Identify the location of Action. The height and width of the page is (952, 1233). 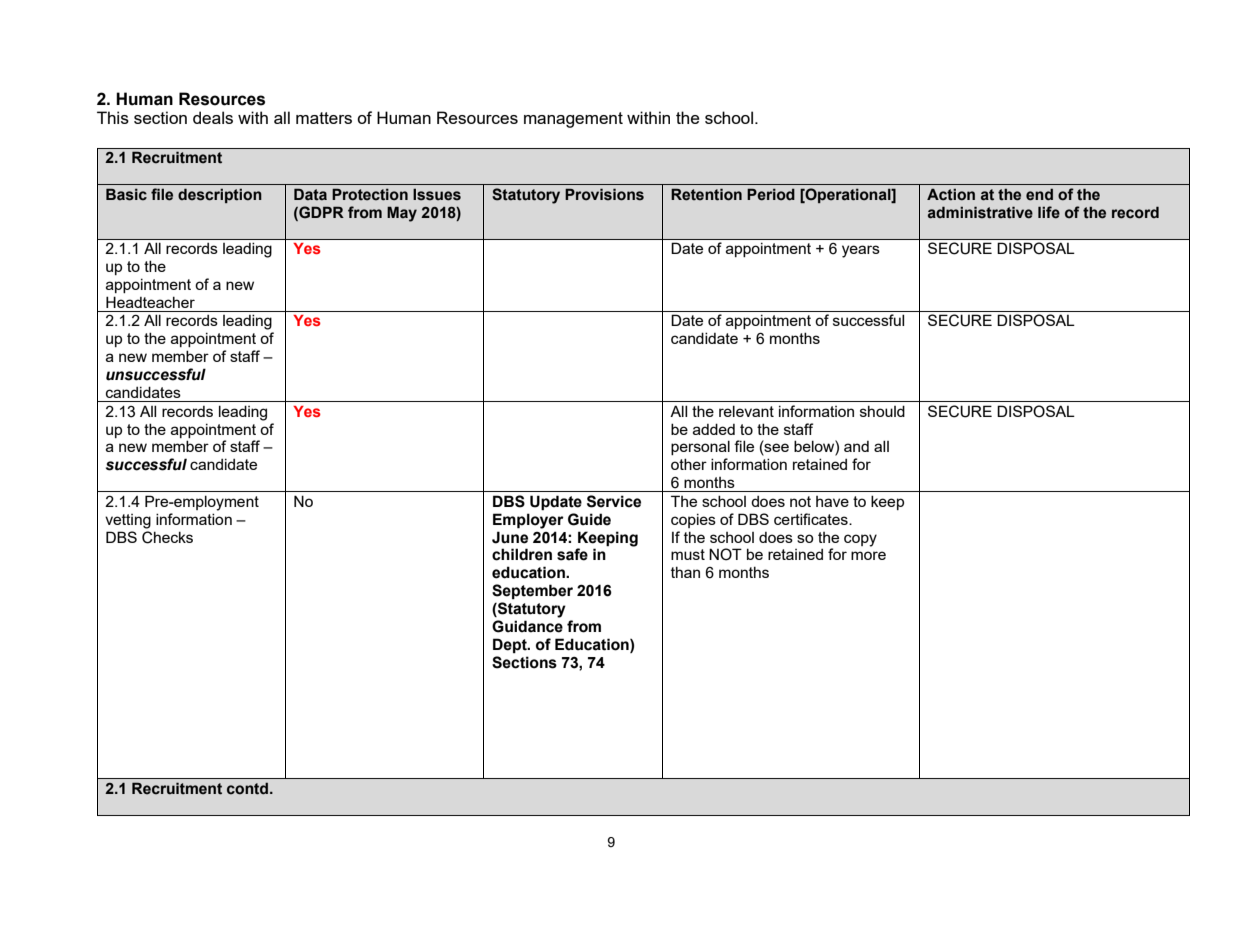
(951, 194).
